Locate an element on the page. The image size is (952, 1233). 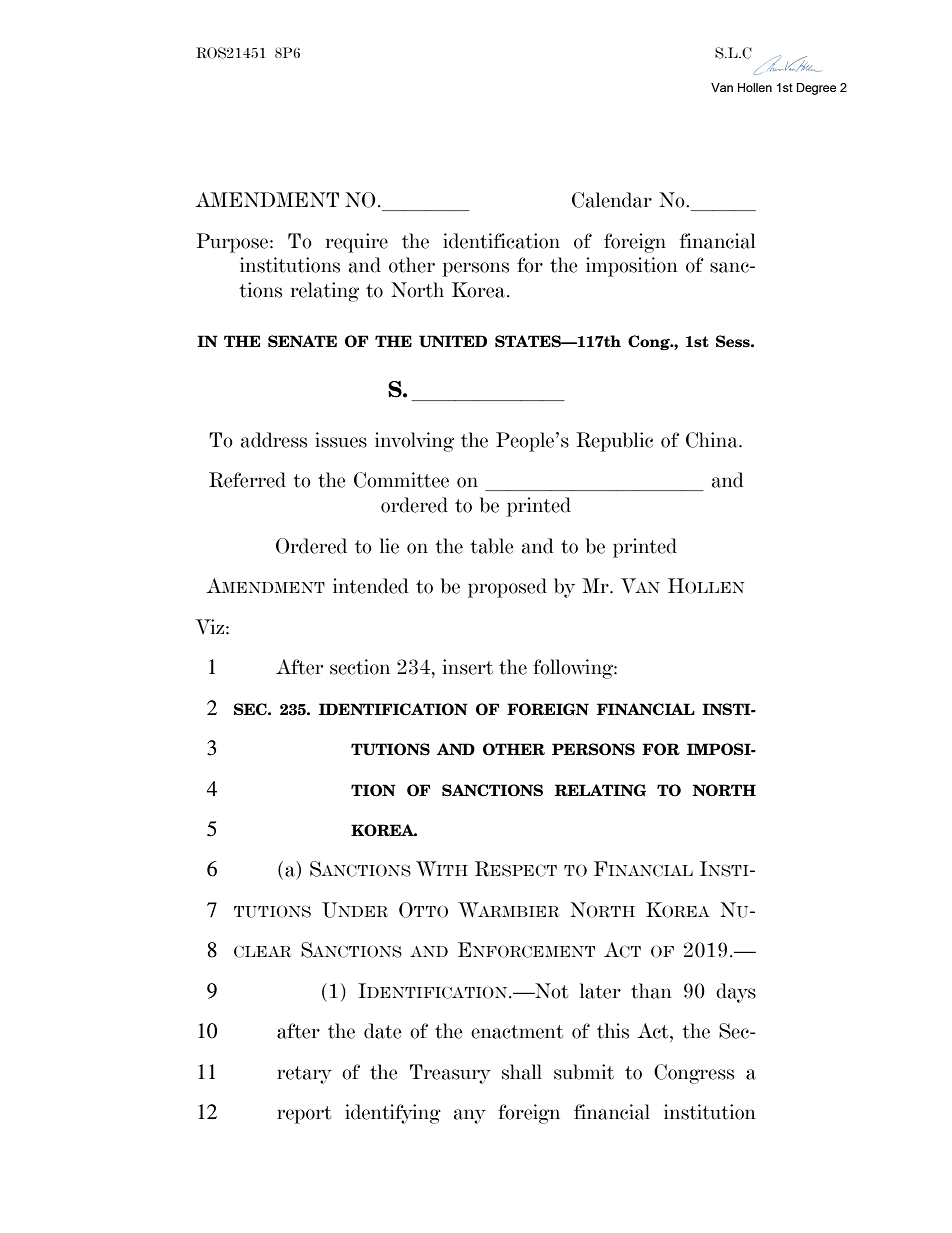
SENATE is located at coordinates (302, 341).
